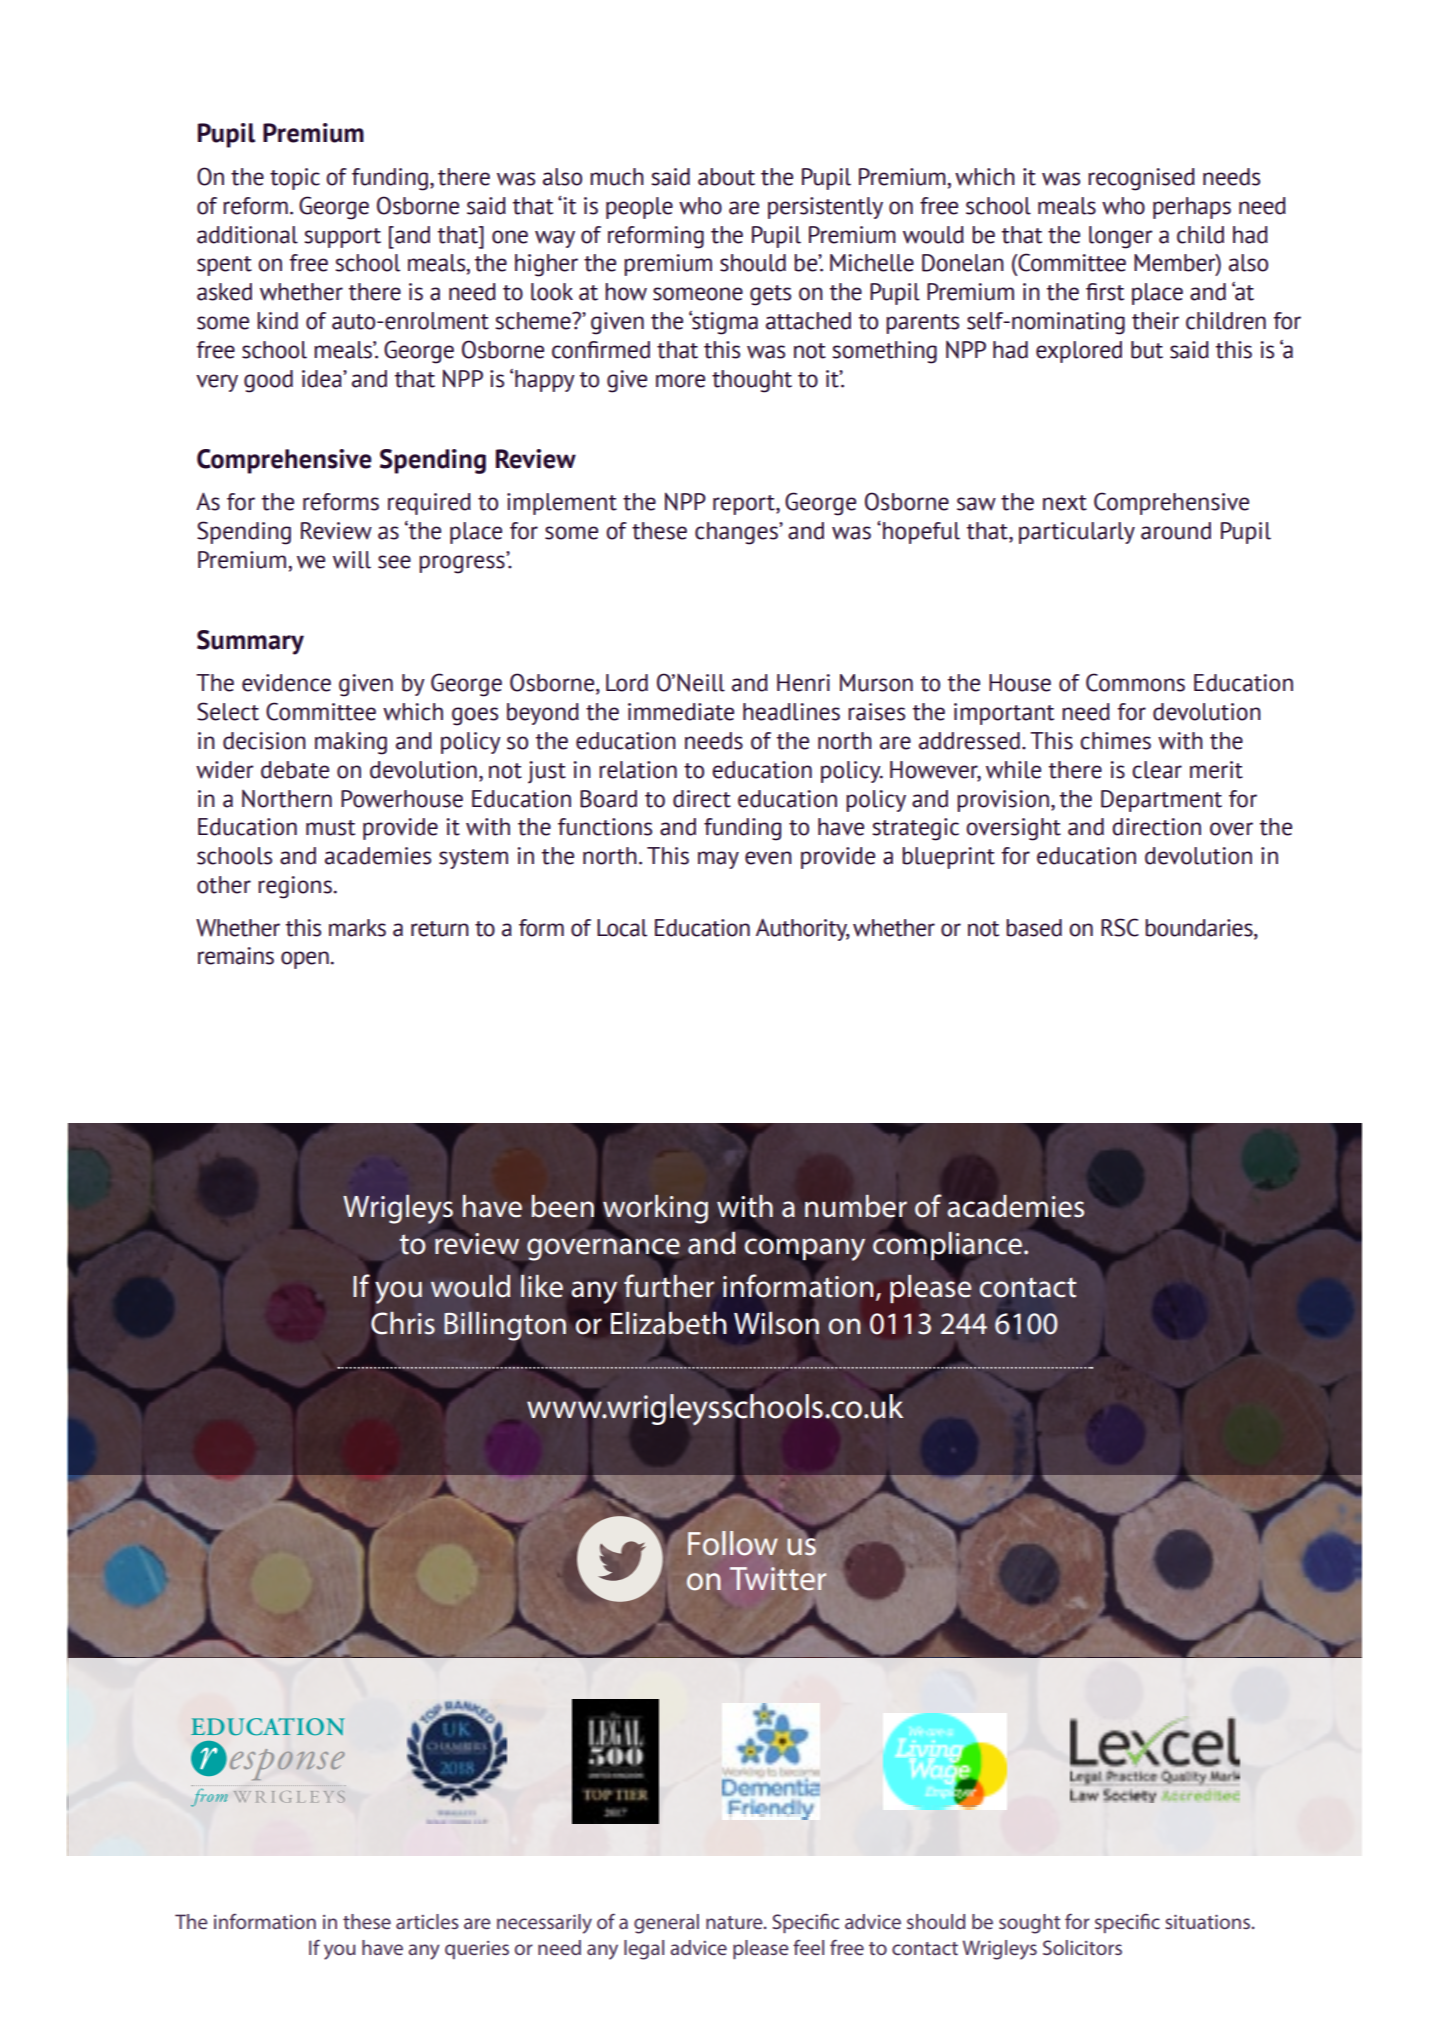 The width and height of the screenshot is (1430, 2023). I want to click on about, so click(726, 177).
